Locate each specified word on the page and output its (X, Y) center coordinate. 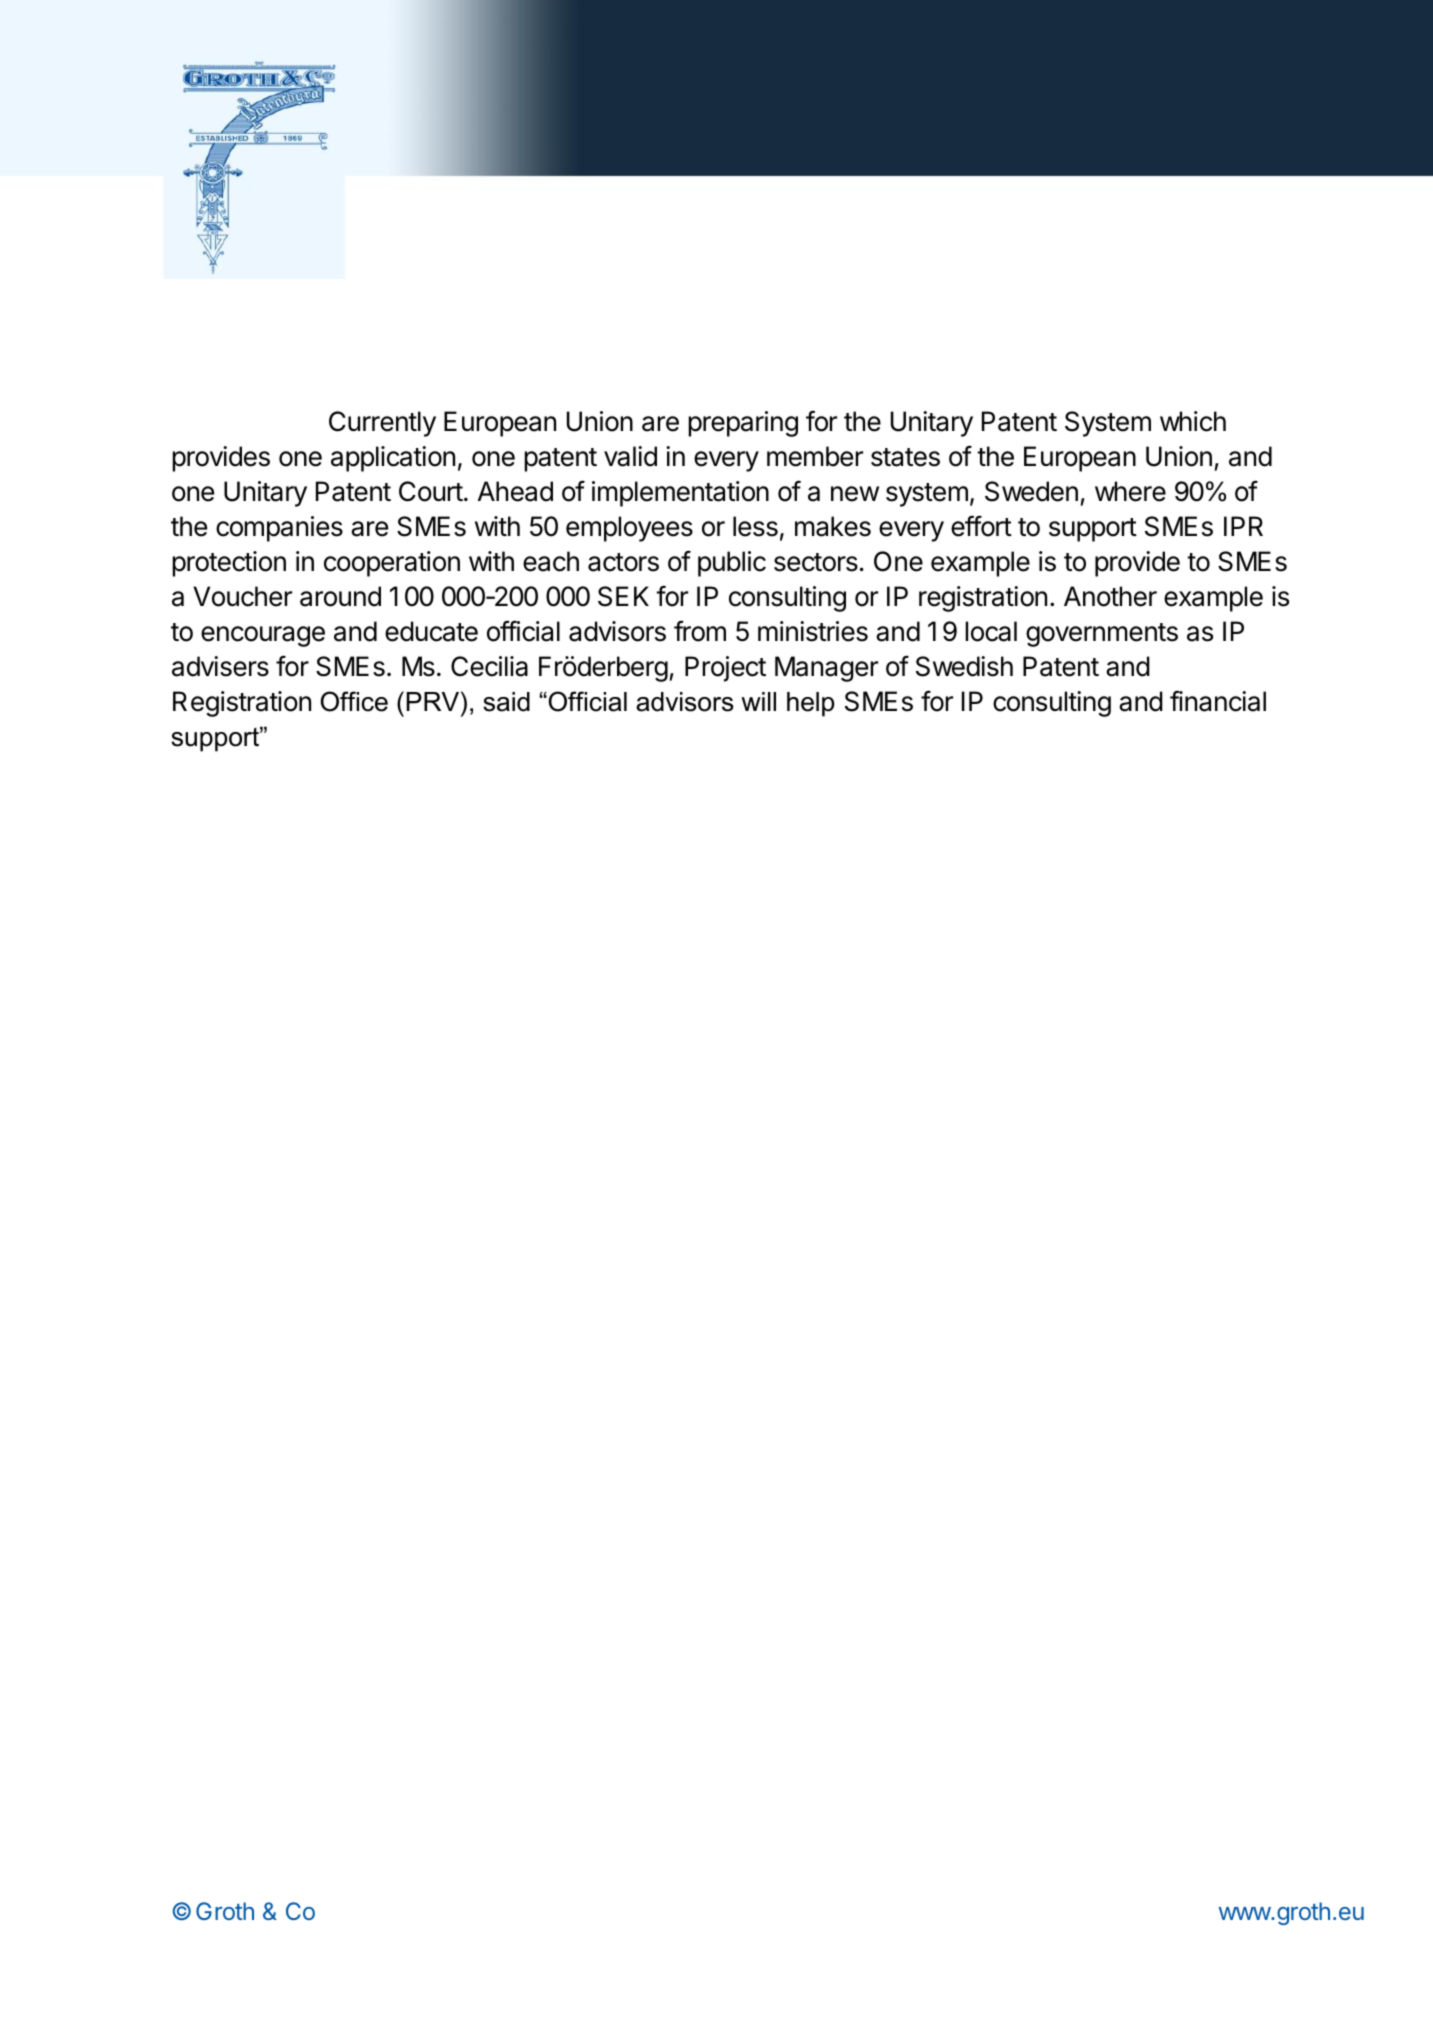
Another (1110, 596)
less (755, 526)
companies (279, 529)
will (758, 701)
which (1193, 421)
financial (1218, 701)
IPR (1243, 526)
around (340, 596)
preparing (743, 424)
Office (354, 701)
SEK (623, 596)
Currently (382, 424)
